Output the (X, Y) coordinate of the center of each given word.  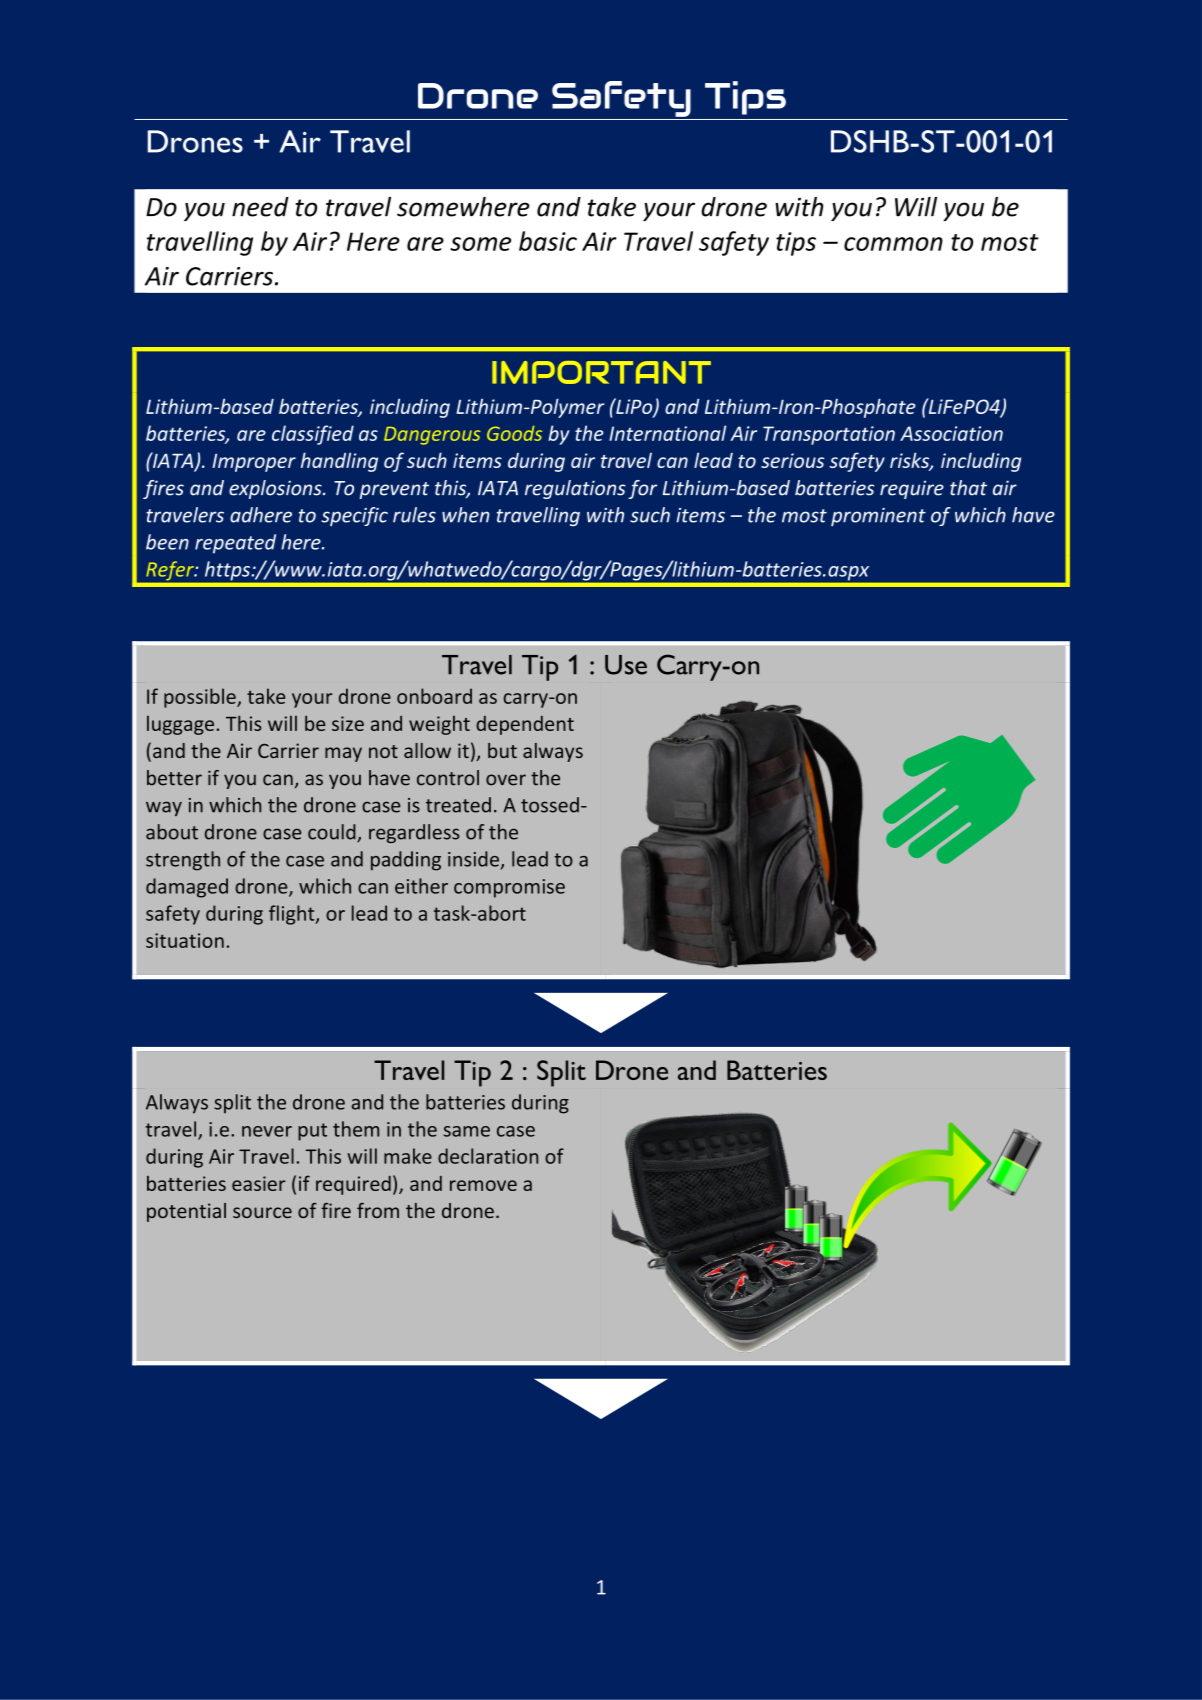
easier (259, 1183)
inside (473, 859)
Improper (254, 462)
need (260, 207)
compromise (509, 888)
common (893, 244)
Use (626, 665)
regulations (575, 489)
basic (548, 241)
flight (293, 915)
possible (201, 698)
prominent (878, 517)
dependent (525, 725)
